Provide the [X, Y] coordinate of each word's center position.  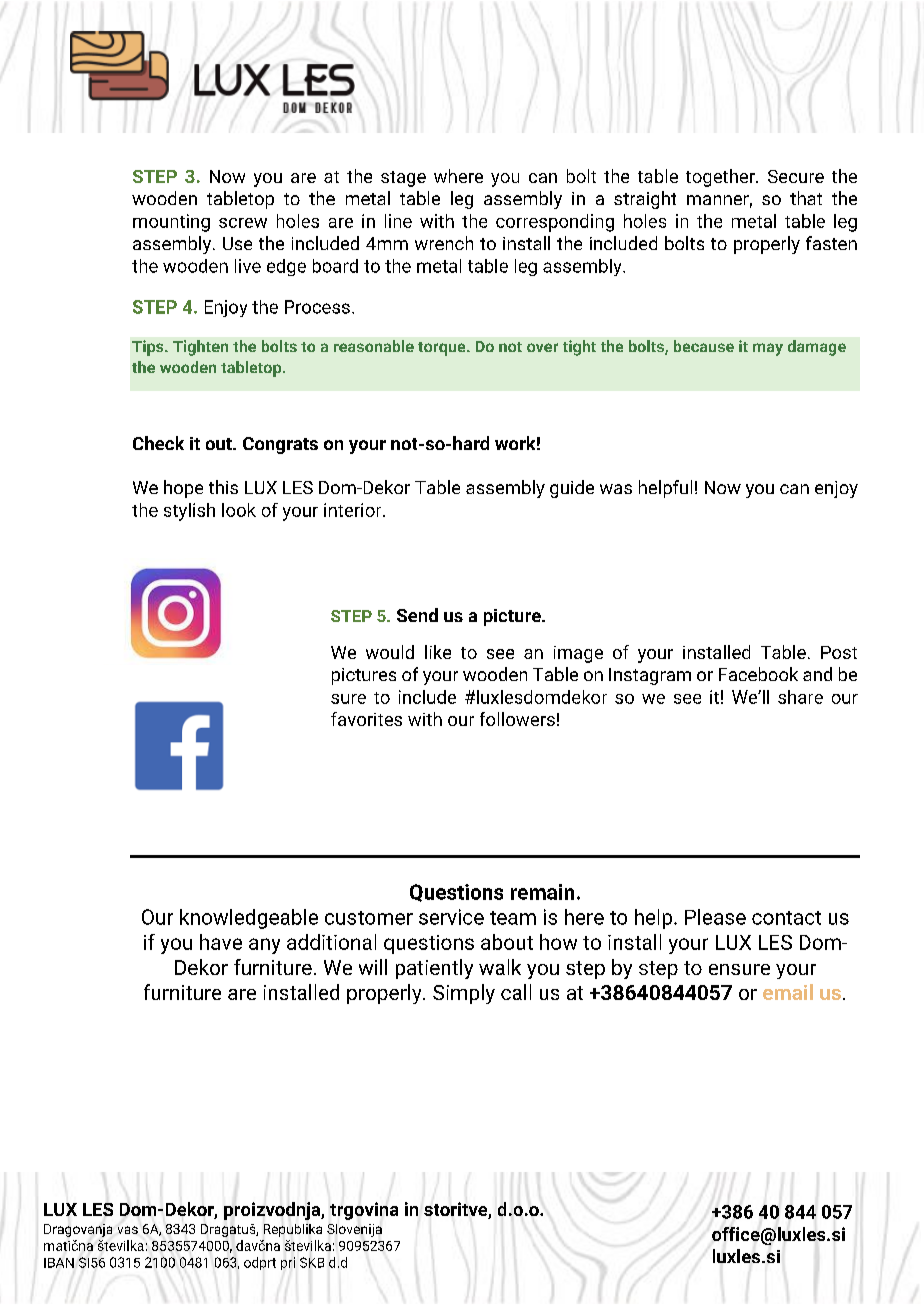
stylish [189, 512]
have [221, 942]
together [721, 178]
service [451, 917]
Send [417, 615]
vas [128, 1230]
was [616, 489]
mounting [171, 223]
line [398, 221]
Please [715, 917]
